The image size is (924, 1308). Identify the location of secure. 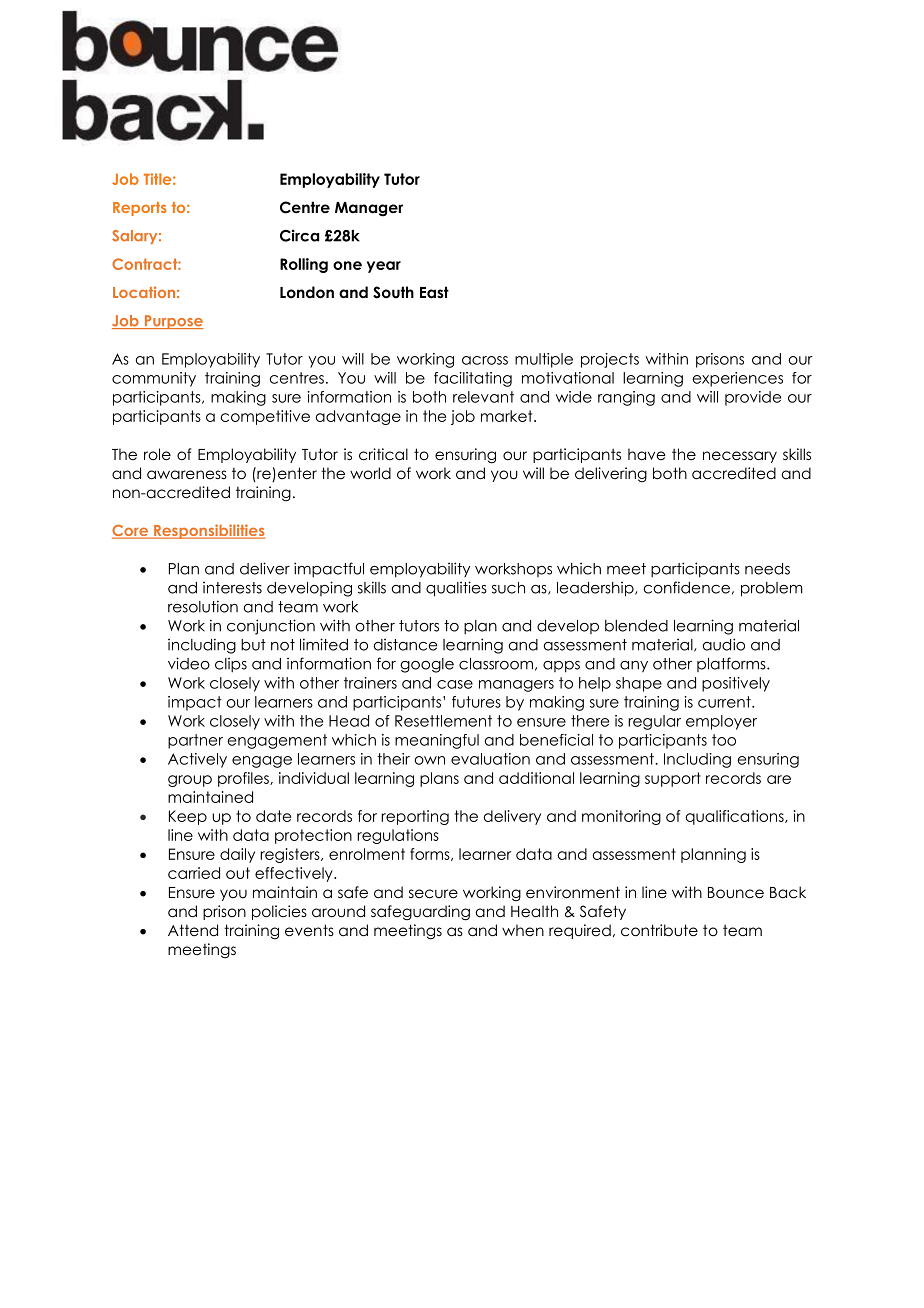
(433, 894).
